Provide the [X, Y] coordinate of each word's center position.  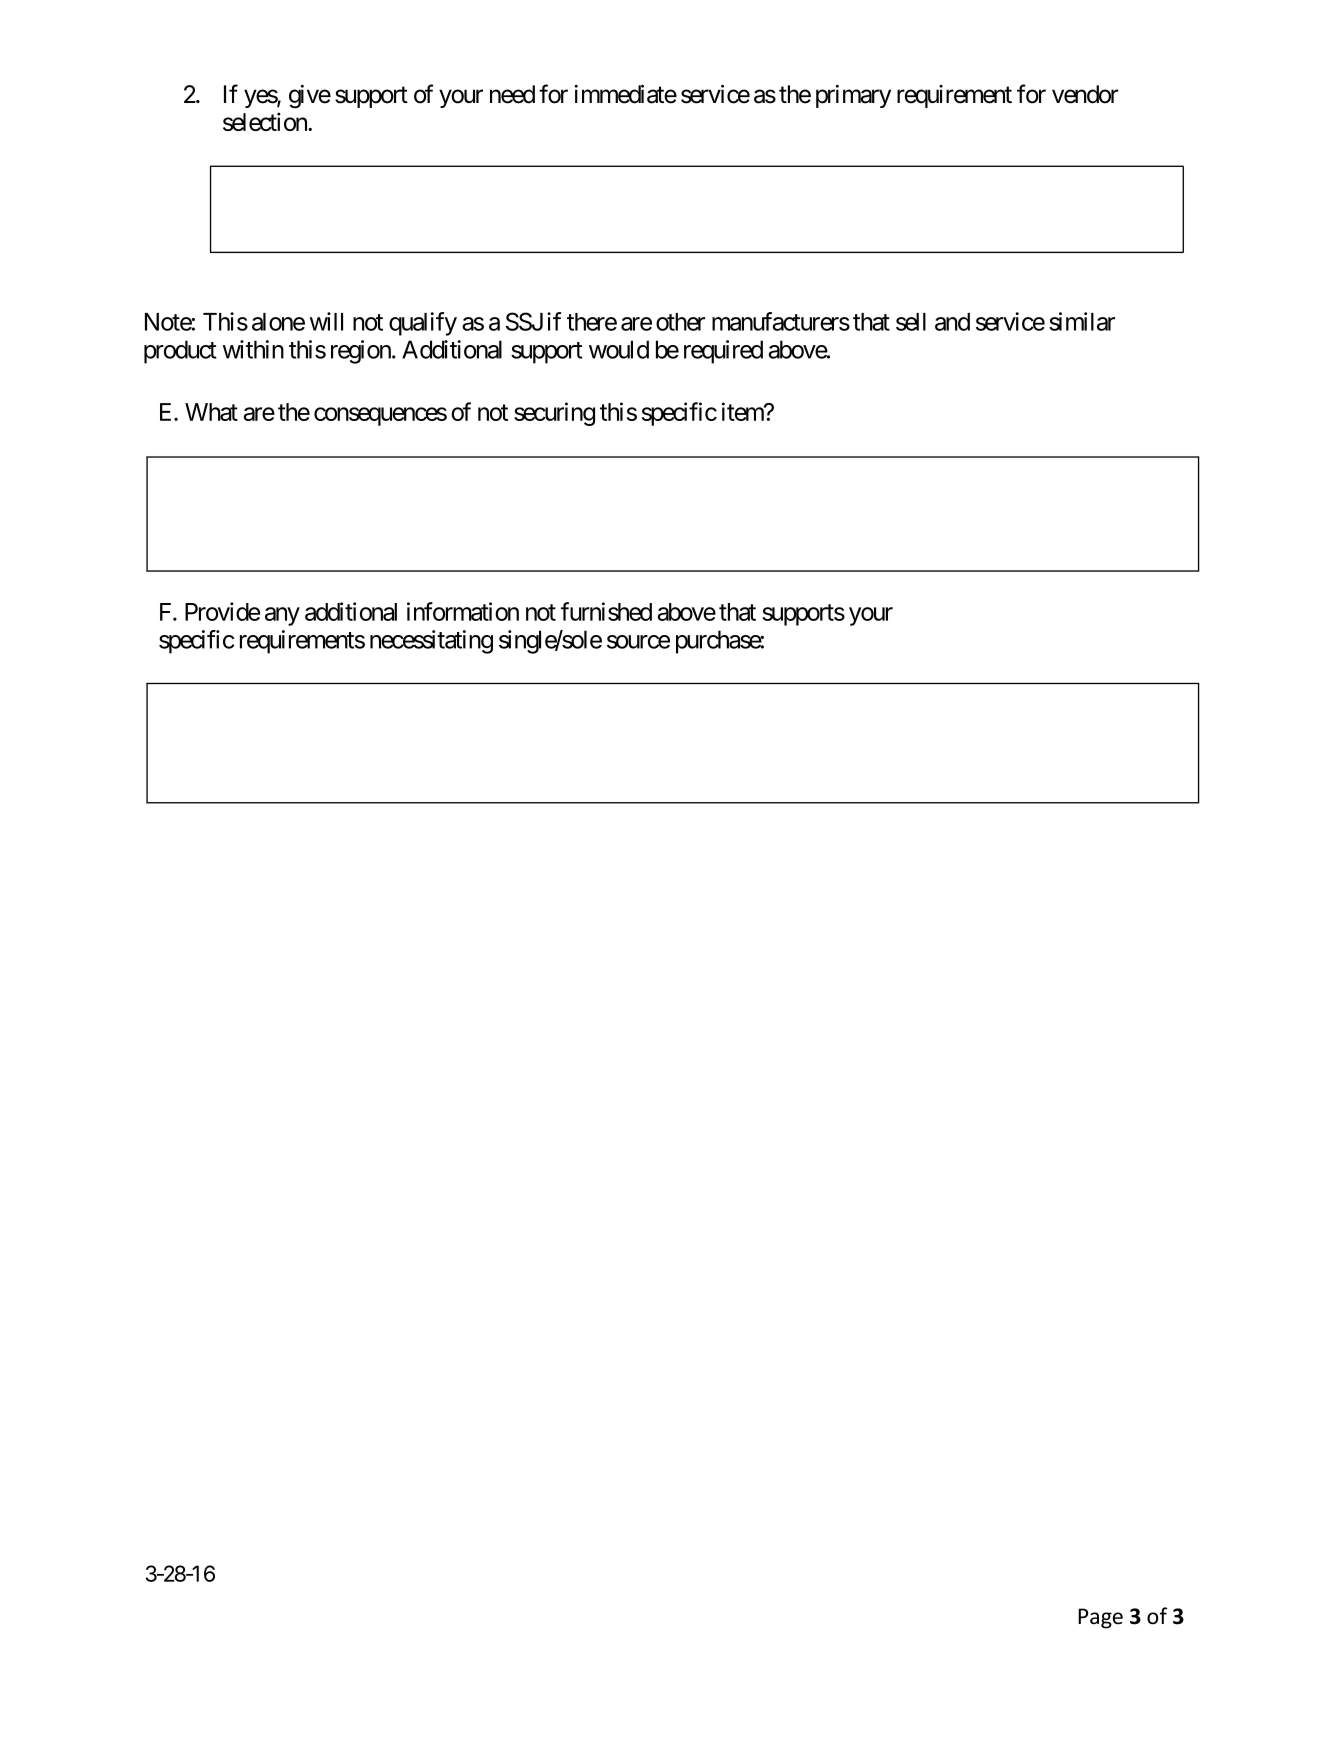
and [952, 322]
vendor [1085, 94]
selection [266, 121]
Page [1100, 1618]
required [723, 352]
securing [554, 414]
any [282, 616]
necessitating [431, 642]
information [463, 611]
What [211, 412]
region [362, 352]
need [512, 94]
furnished [606, 611]
